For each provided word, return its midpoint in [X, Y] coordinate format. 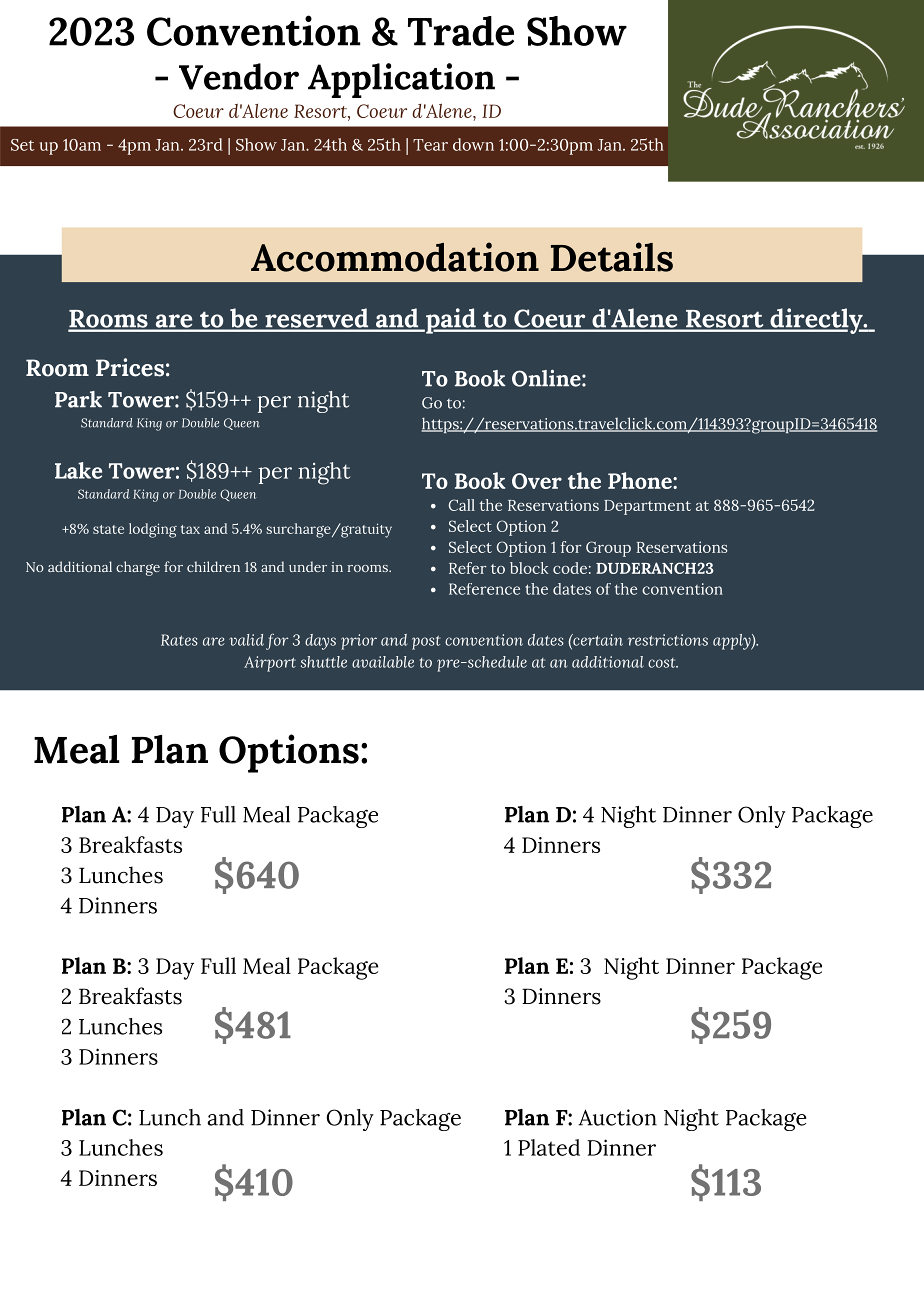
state [108, 529]
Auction [617, 1117]
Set [22, 145]
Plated [549, 1147]
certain [597, 640]
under [308, 566]
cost [663, 663]
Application [401, 80]
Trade [461, 31]
